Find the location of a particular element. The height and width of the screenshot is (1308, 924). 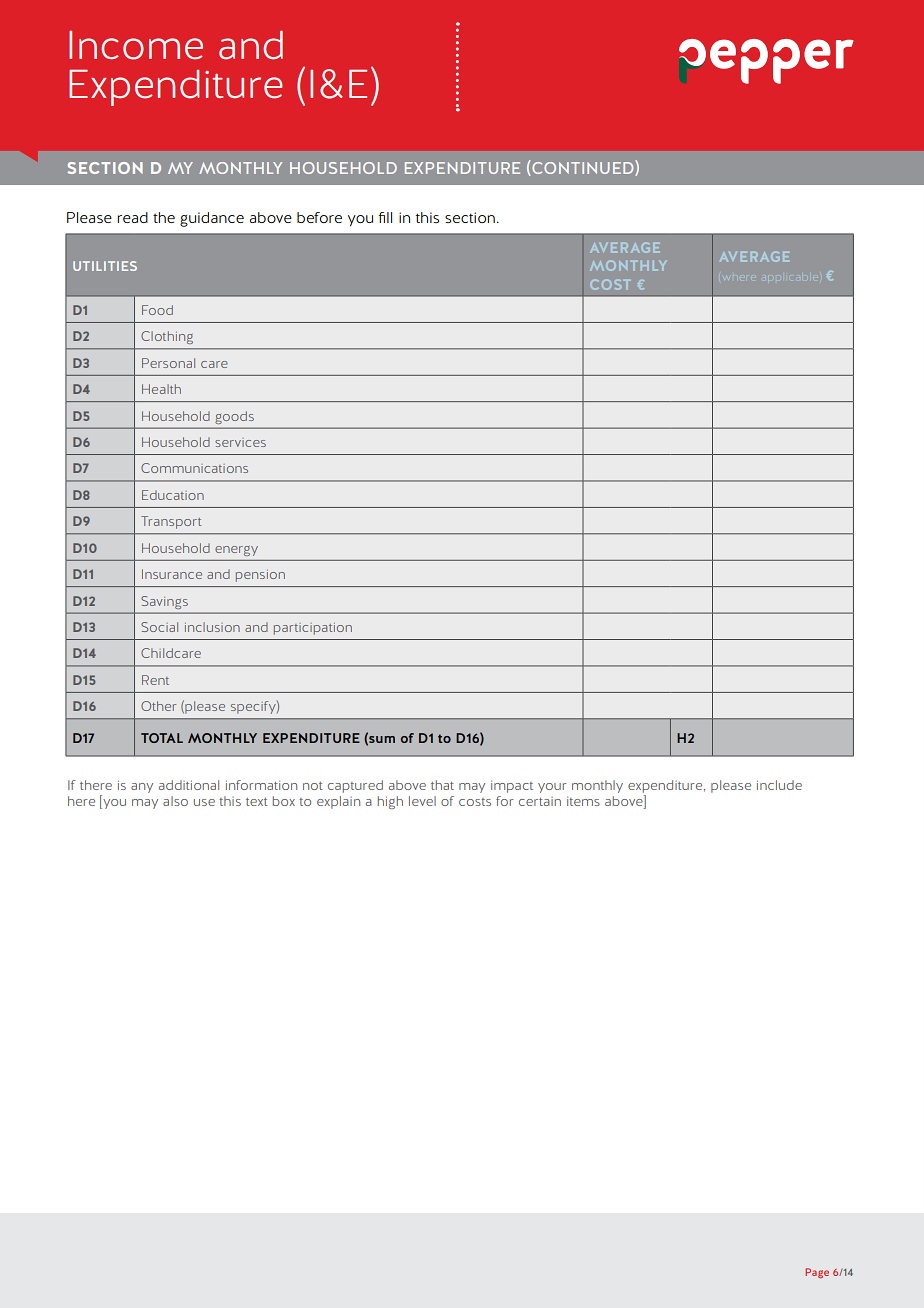

text is located at coordinates (257, 802).
